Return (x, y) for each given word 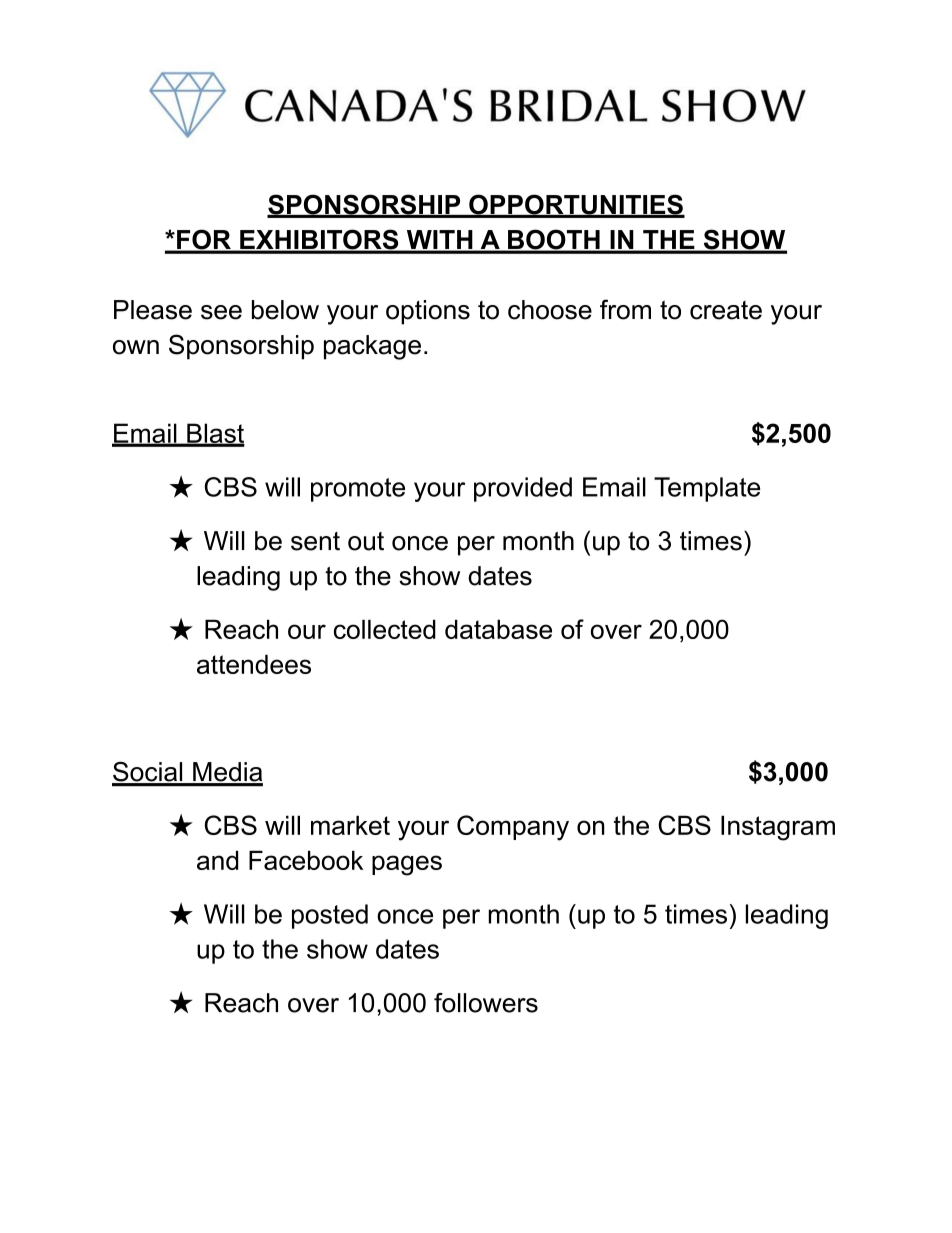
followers (486, 1003)
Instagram (778, 828)
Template (707, 489)
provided (523, 489)
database (498, 629)
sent (315, 541)
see (221, 312)
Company (513, 828)
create (726, 310)
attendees (254, 664)
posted (330, 916)
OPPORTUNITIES (576, 205)
